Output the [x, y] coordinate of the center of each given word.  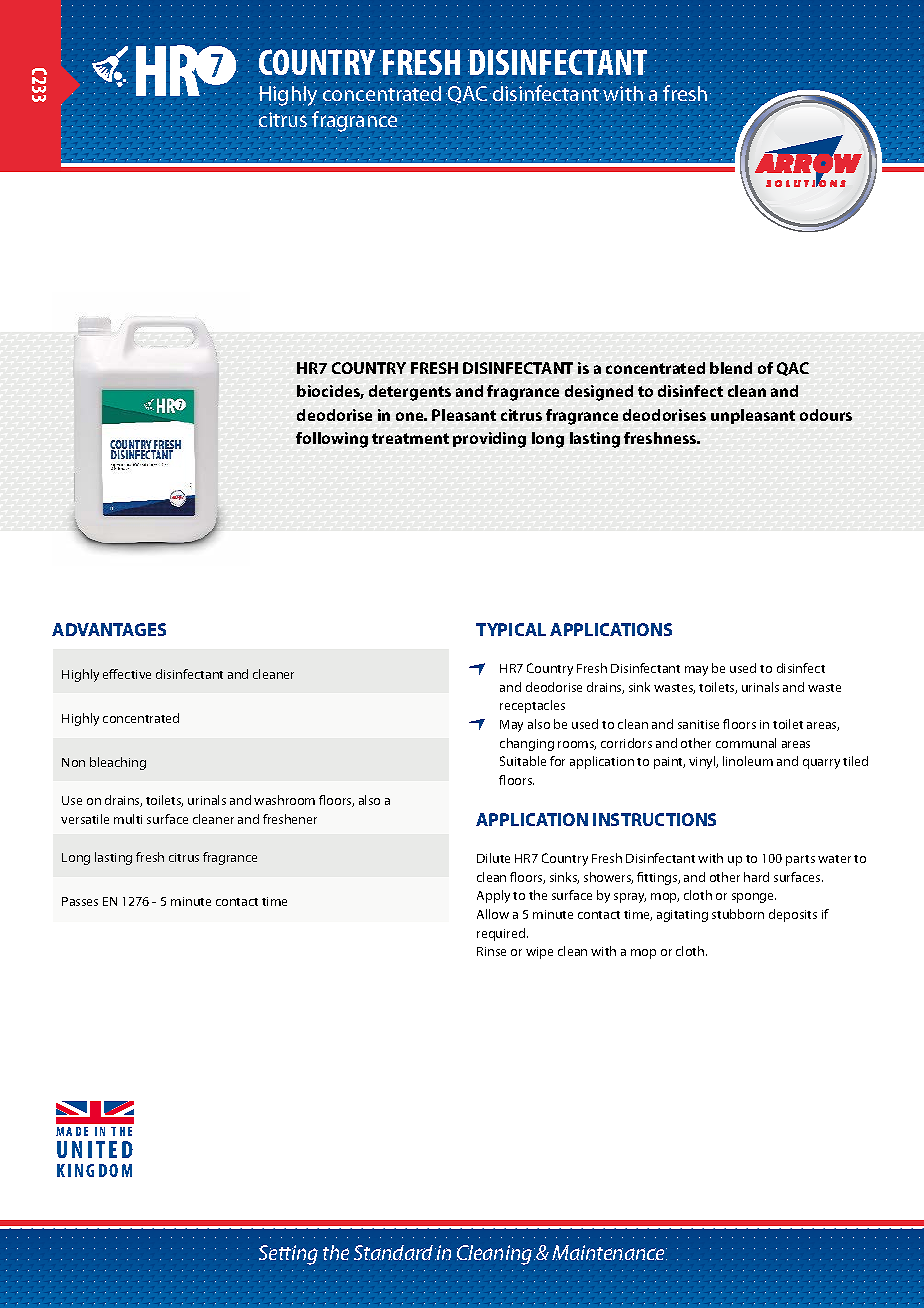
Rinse [491, 951]
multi [128, 819]
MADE [72, 1131]
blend [731, 368]
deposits [793, 915]
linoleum [748, 761]
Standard [395, 1252]
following [332, 440]
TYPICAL [511, 629]
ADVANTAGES [109, 629]
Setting [288, 1255]
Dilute [493, 858]
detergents [410, 393]
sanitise [698, 724]
